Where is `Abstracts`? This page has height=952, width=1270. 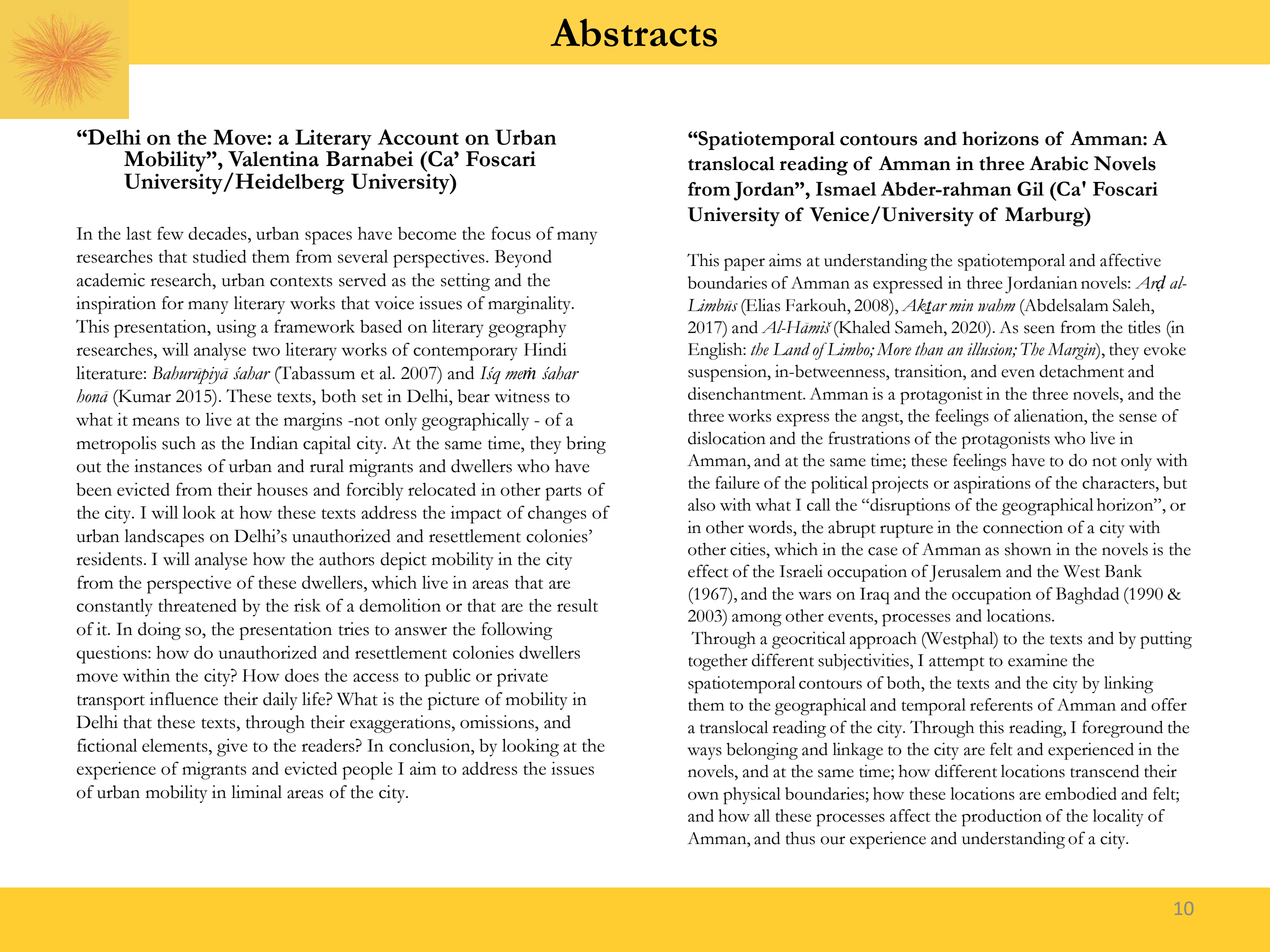
Abstracts is located at coordinates (634, 32).
